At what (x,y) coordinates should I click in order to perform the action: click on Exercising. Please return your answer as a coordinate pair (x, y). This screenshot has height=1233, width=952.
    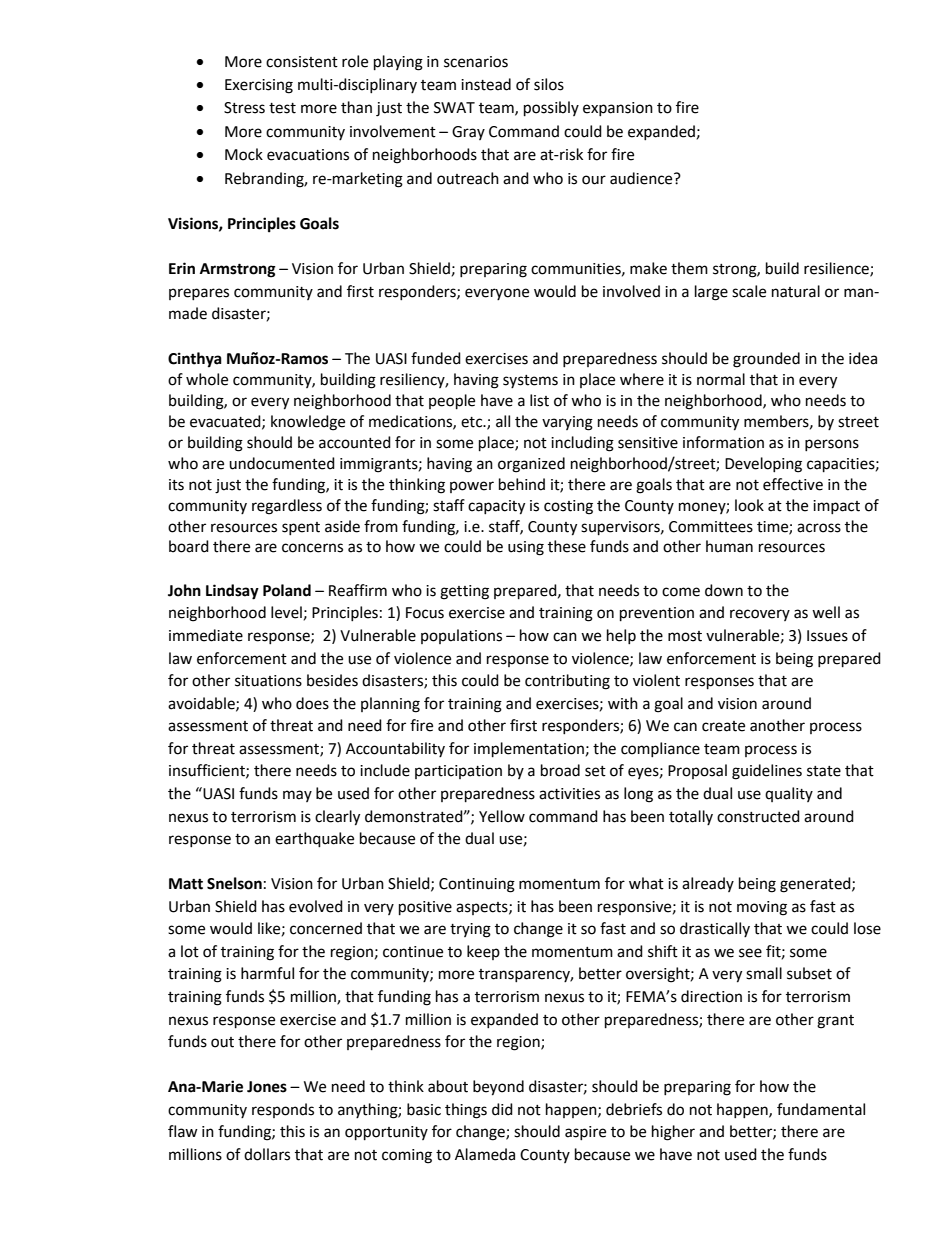
    Looking at the image, I should click on (259, 86).
